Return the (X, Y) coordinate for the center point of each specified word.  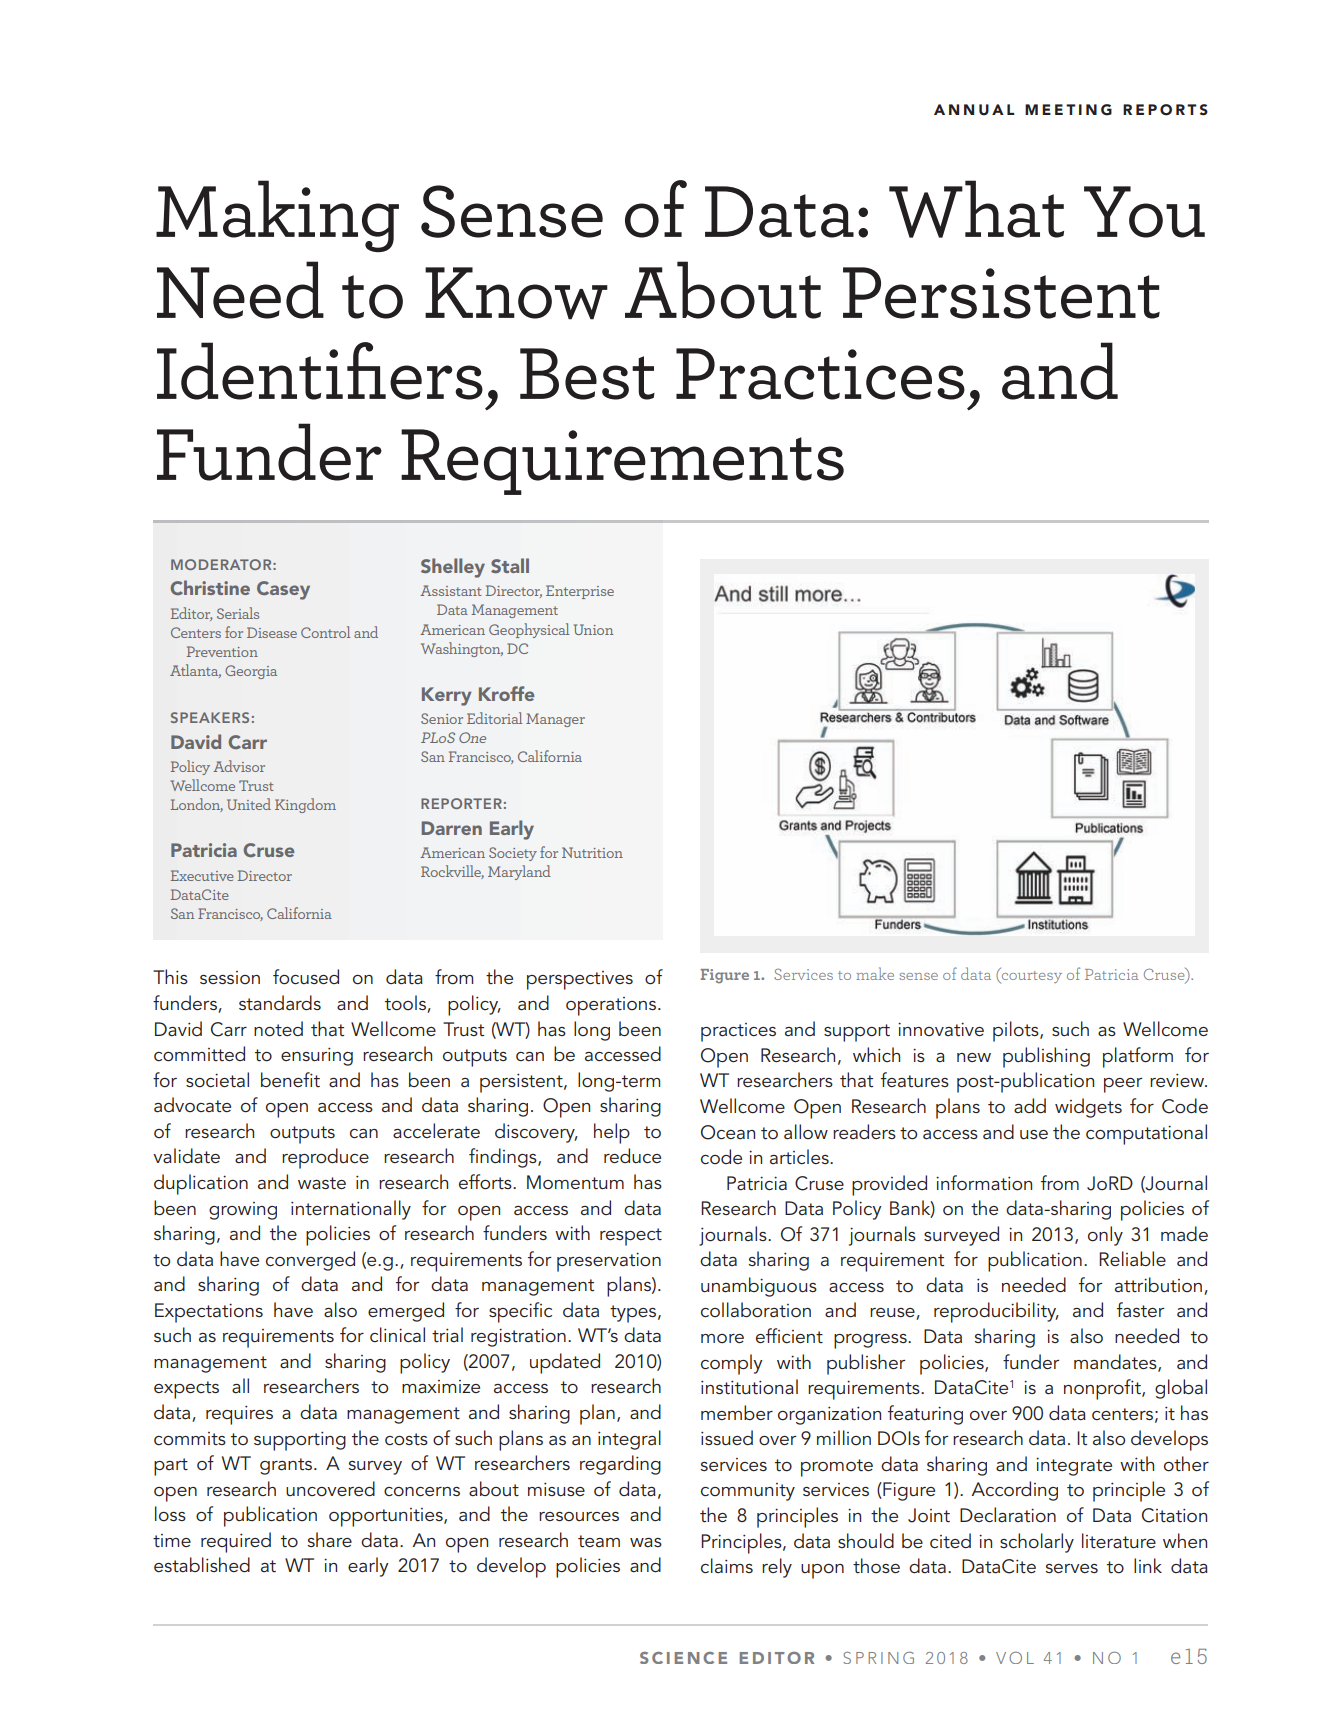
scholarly (1037, 1543)
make (875, 973)
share (330, 1539)
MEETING (1068, 110)
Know (516, 293)
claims (727, 1566)
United (249, 804)
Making (277, 216)
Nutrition (592, 852)
